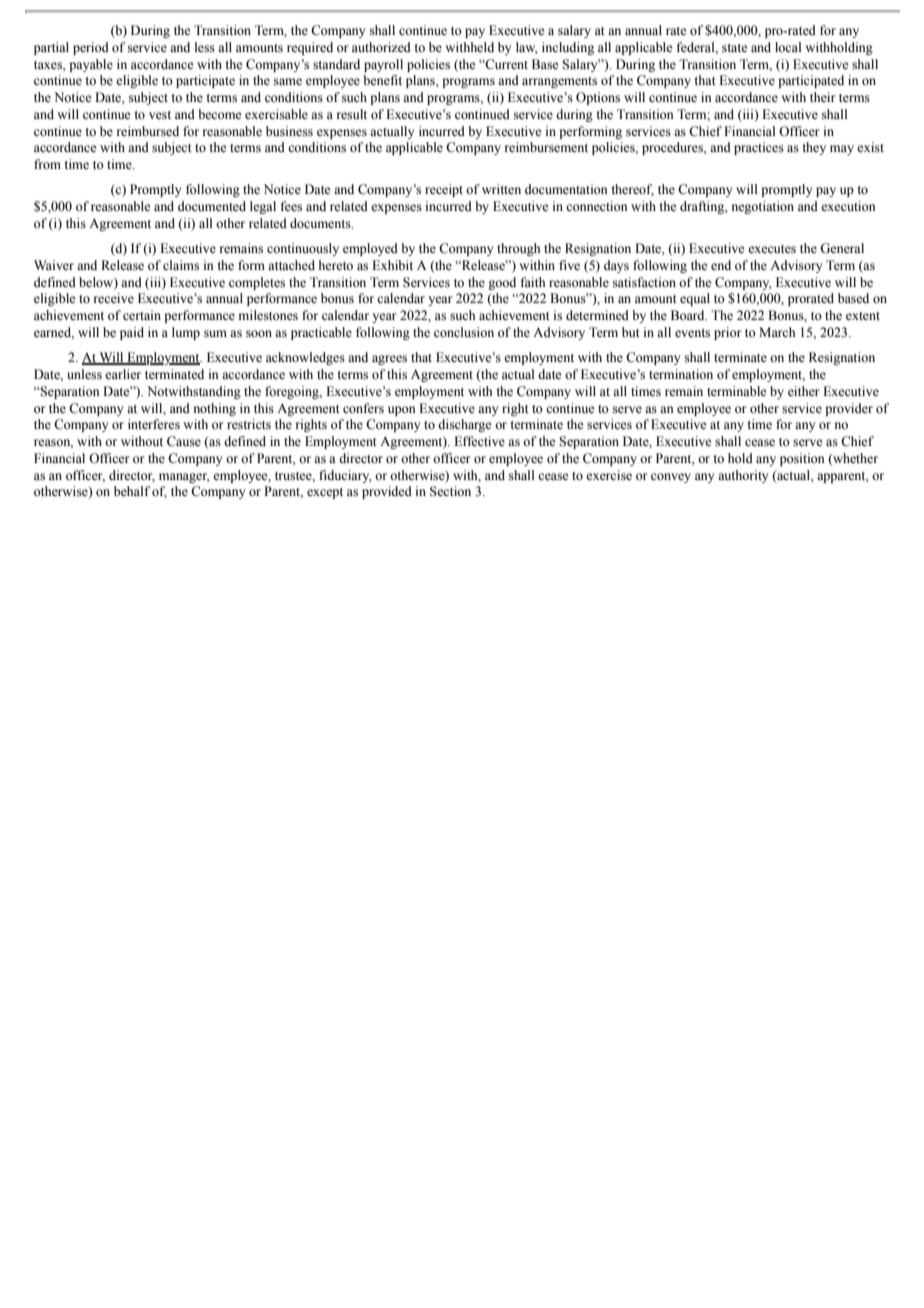  What do you see at coordinates (184, 478) in the screenshot?
I see `manager` at bounding box center [184, 478].
